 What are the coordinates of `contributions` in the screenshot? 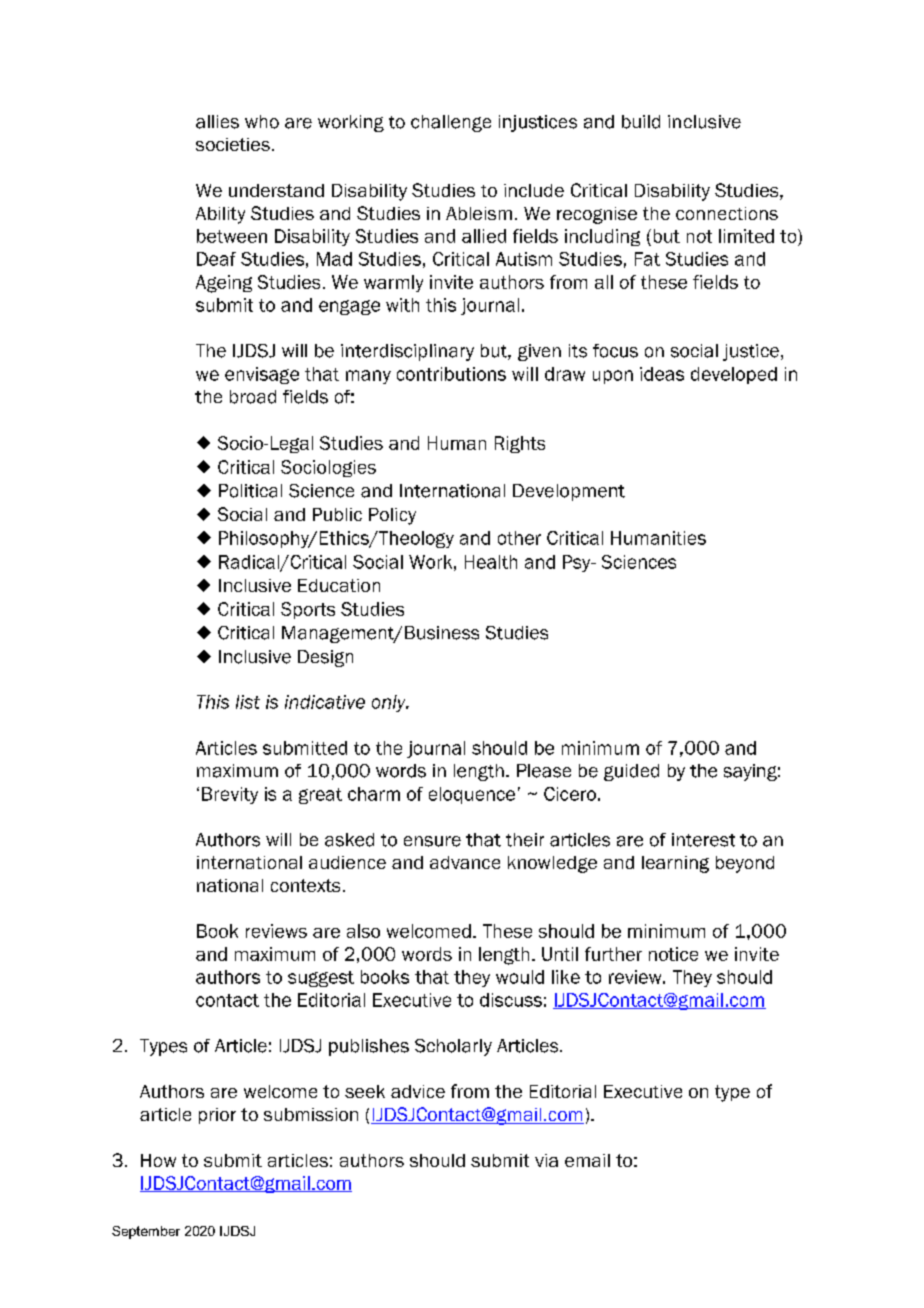 It's located at (451, 374).
